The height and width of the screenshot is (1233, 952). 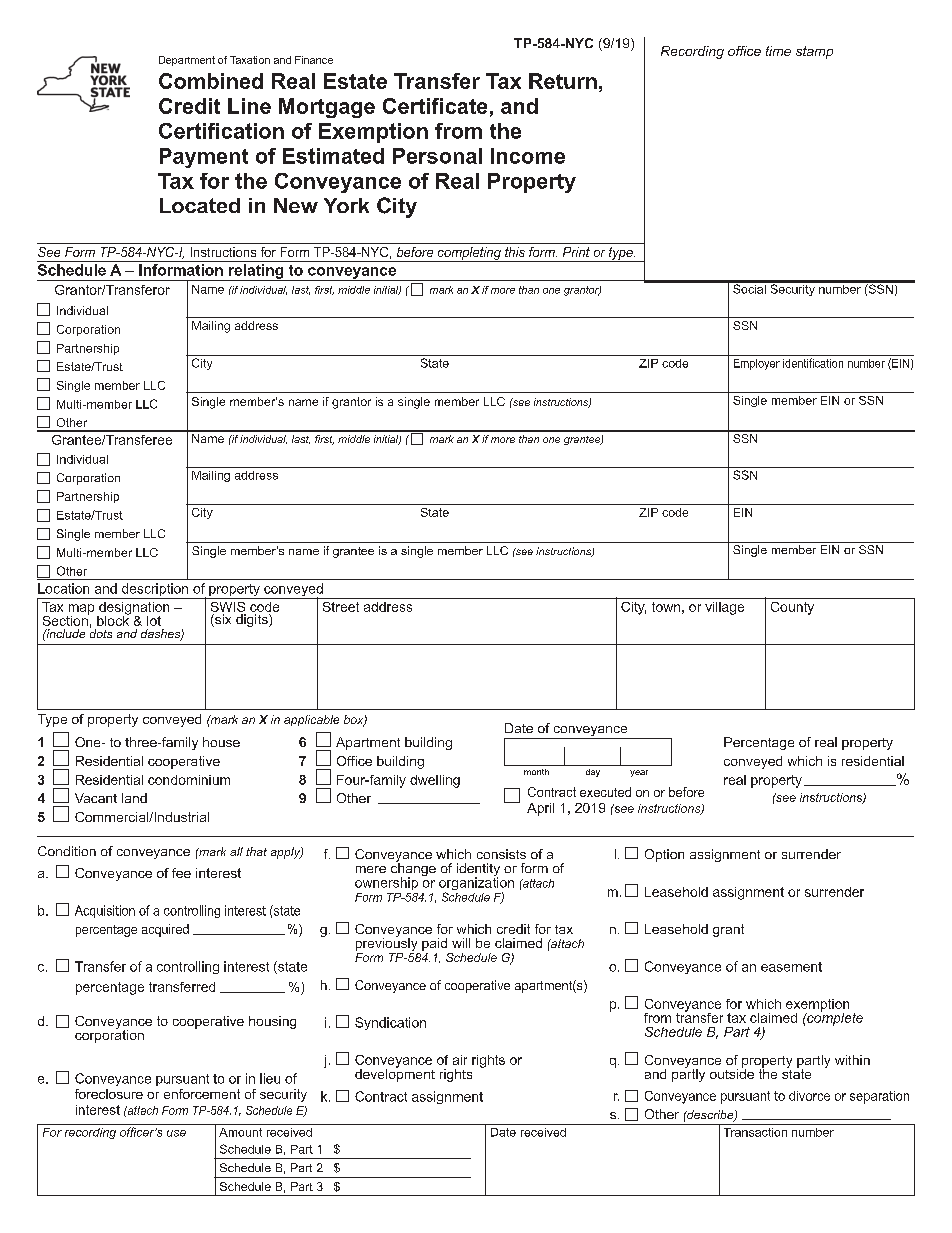 I want to click on air, so click(x=460, y=1060).
